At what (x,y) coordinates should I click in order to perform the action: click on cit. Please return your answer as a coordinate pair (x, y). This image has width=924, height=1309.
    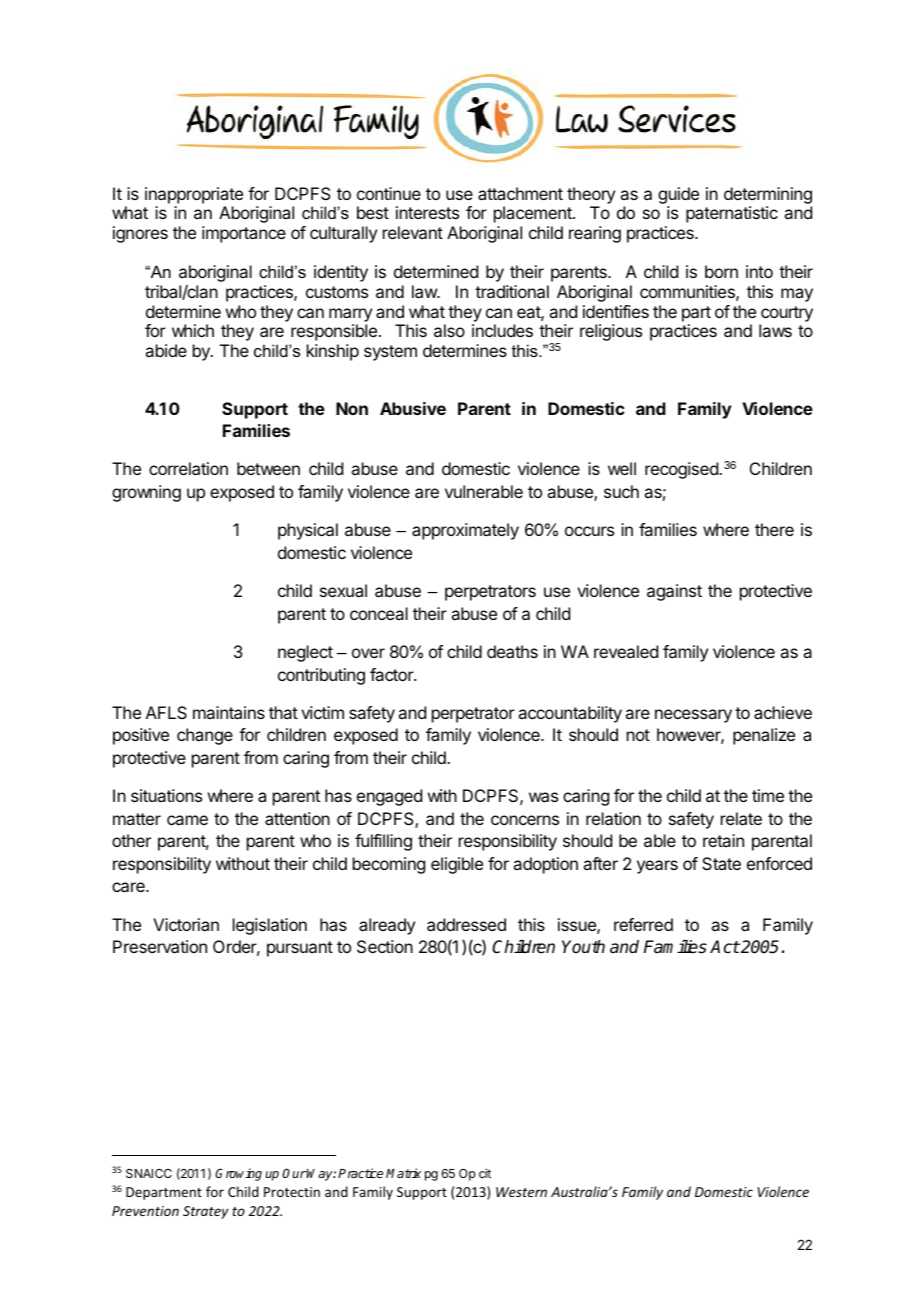
    Looking at the image, I should click on (485, 1173).
